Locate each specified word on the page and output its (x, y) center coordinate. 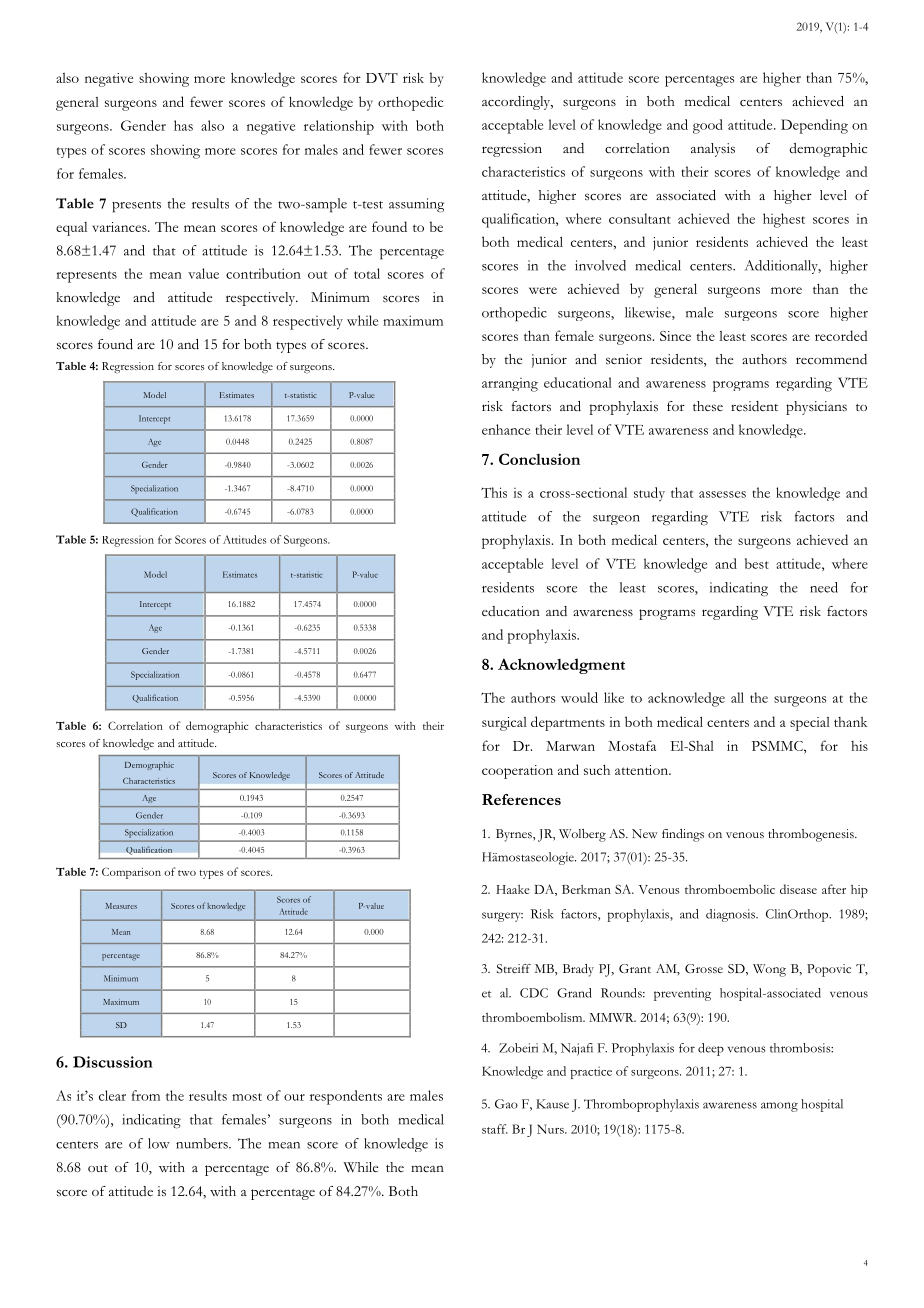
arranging (510, 385)
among (779, 1107)
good (708, 126)
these (708, 406)
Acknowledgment (561, 666)
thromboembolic (730, 889)
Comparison (131, 873)
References (521, 799)
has (183, 125)
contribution (263, 273)
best (757, 563)
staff (495, 1129)
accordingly (517, 103)
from (146, 1095)
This (494, 492)
